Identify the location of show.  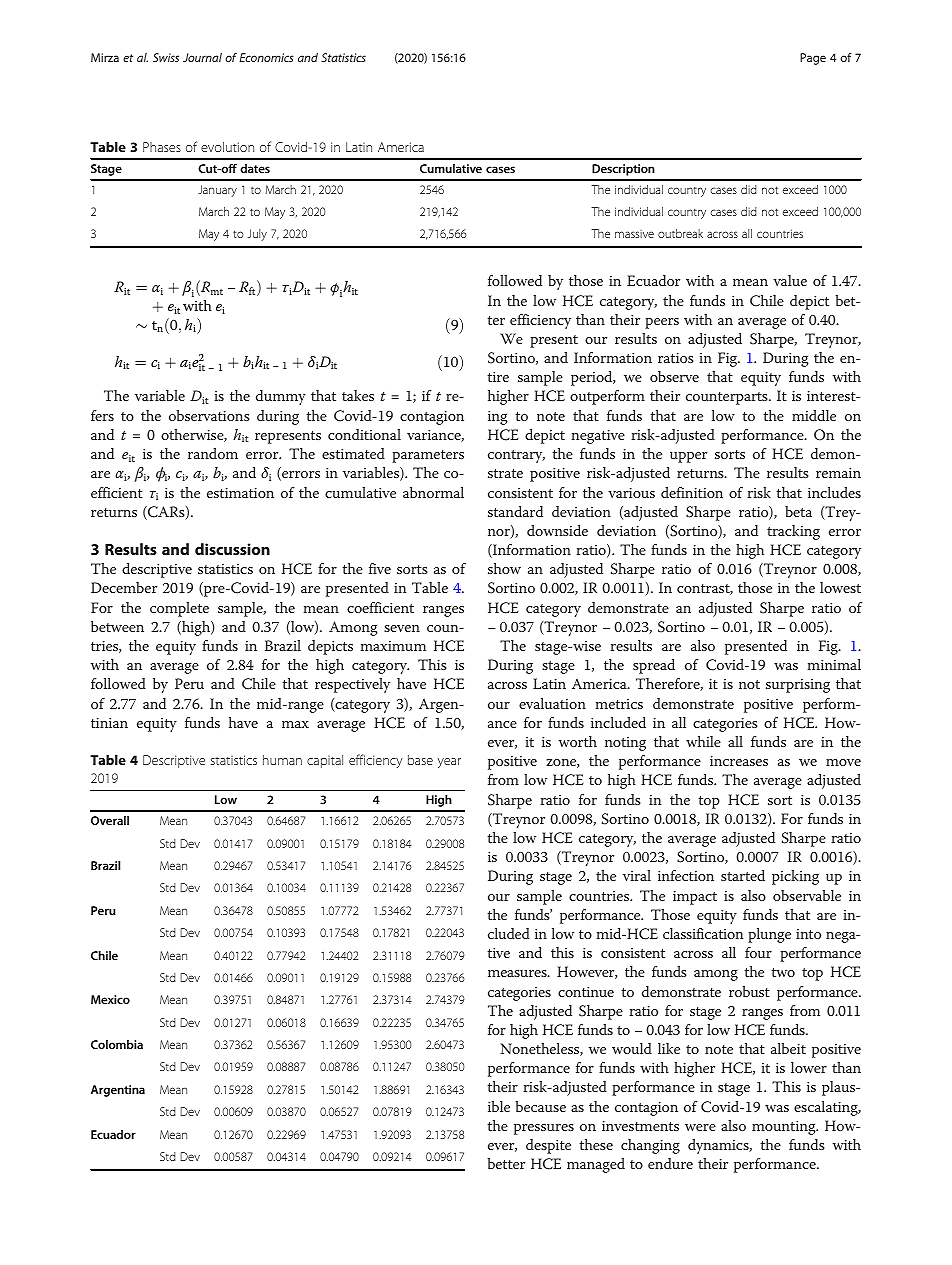
(504, 568).
